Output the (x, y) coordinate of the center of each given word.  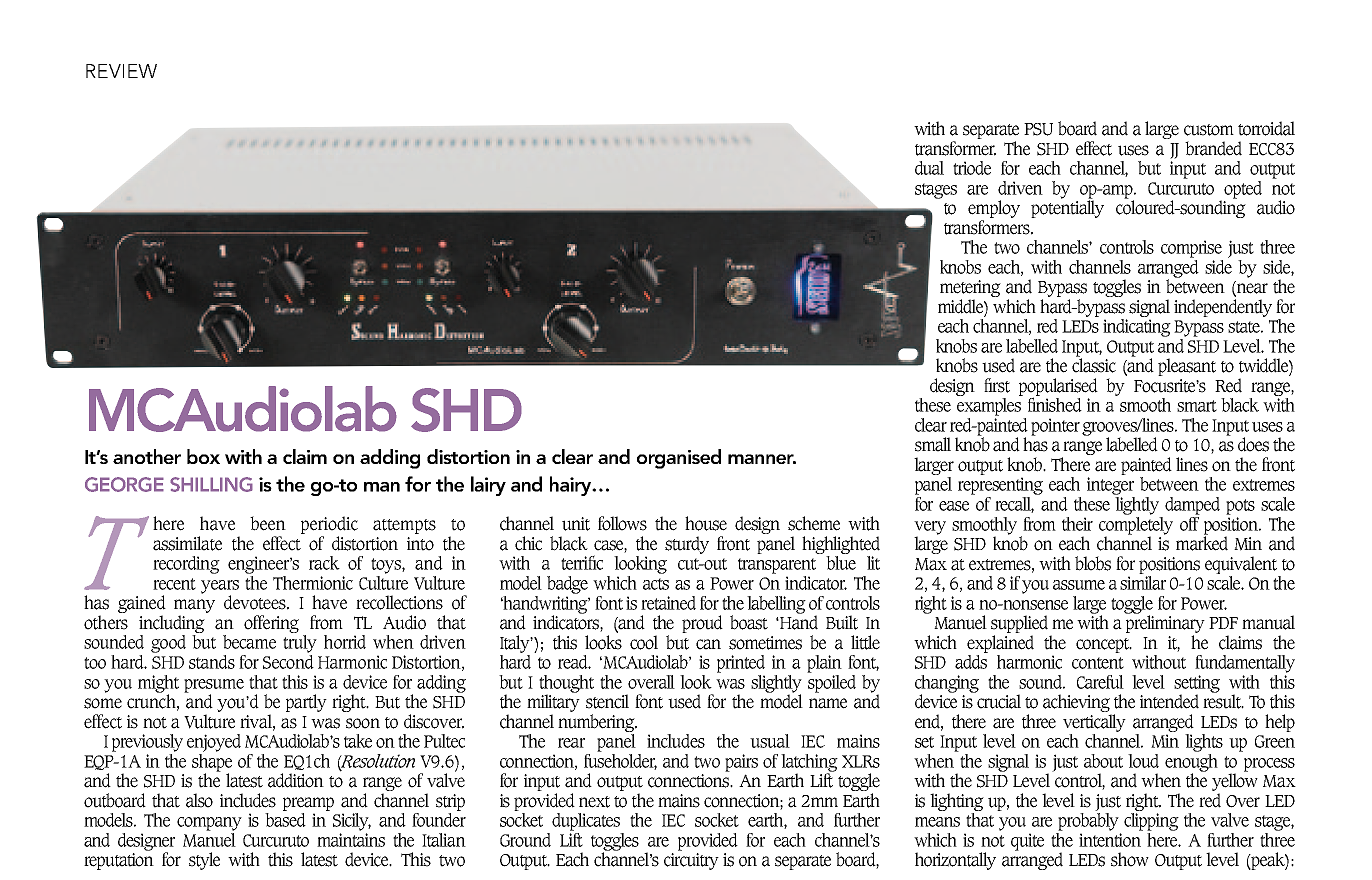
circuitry (691, 861)
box (203, 456)
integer (1110, 486)
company (209, 824)
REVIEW (121, 71)
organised (679, 459)
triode (972, 168)
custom (1209, 130)
